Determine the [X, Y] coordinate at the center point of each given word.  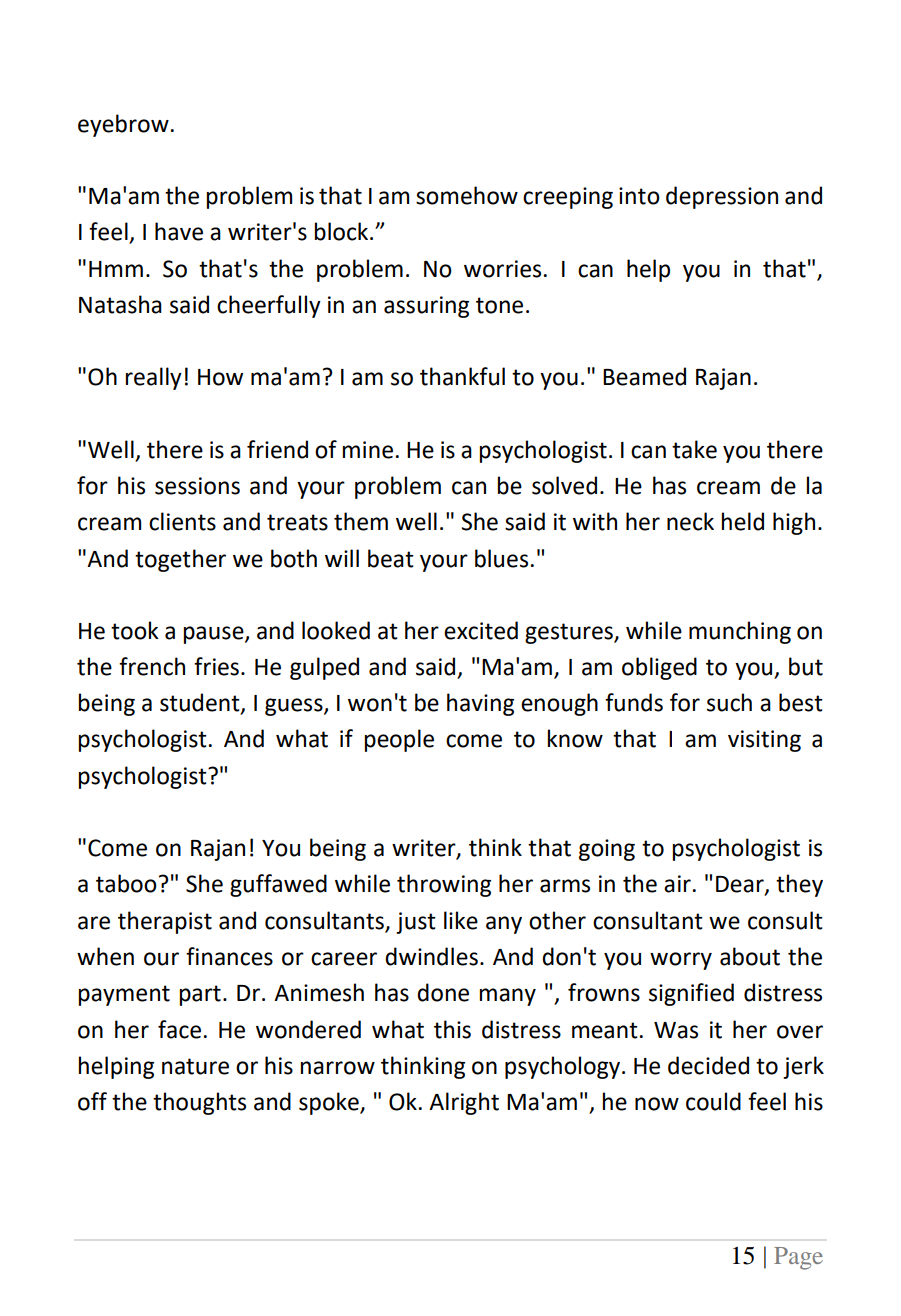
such [729, 702]
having [480, 704]
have [179, 231]
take [694, 449]
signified [691, 994]
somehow [467, 195]
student [201, 703]
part [200, 995]
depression [722, 197]
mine [367, 450]
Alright [464, 1103]
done [443, 992]
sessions [197, 486]
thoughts [199, 1103]
